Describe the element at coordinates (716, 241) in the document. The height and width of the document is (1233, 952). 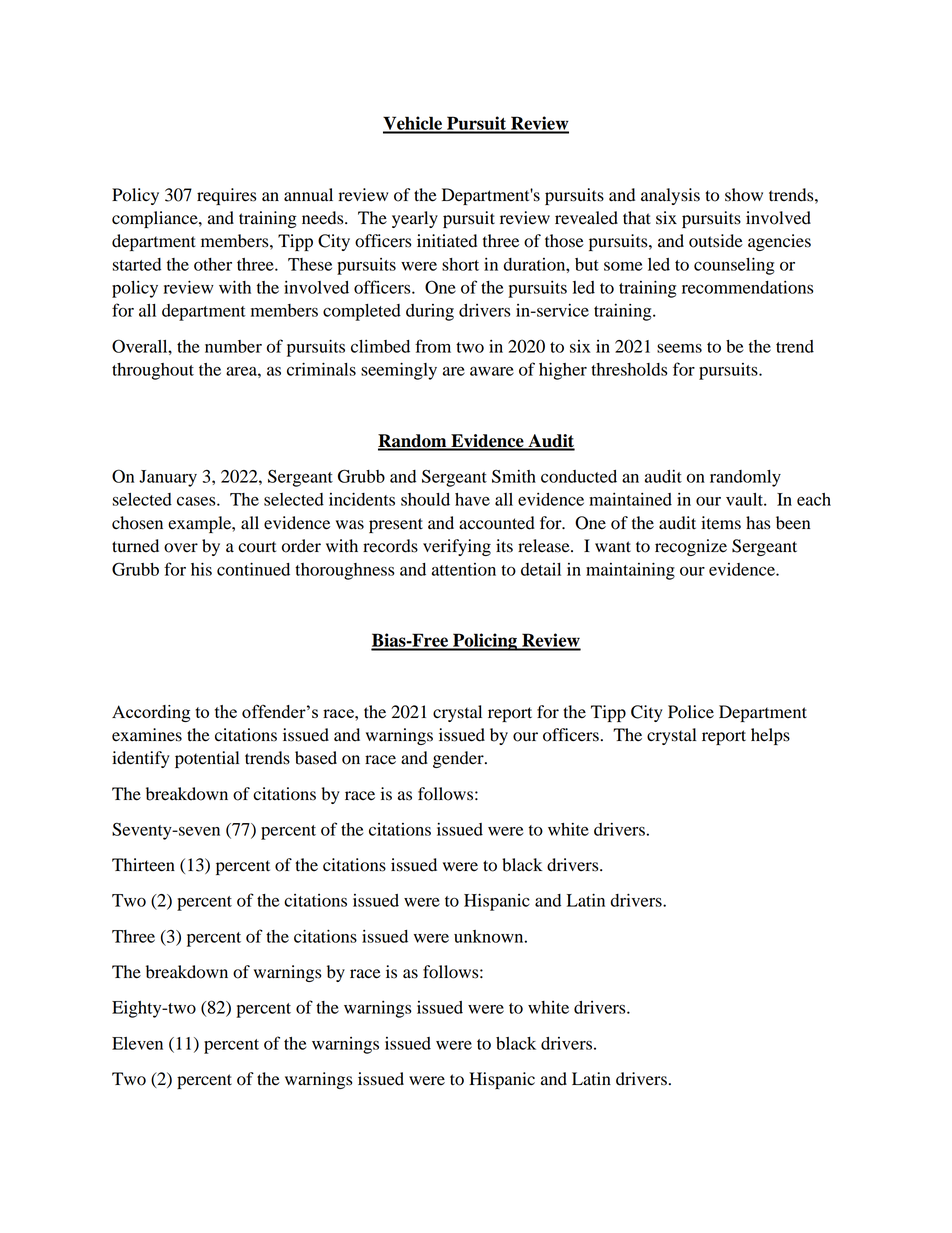
I see `outside` at that location.
